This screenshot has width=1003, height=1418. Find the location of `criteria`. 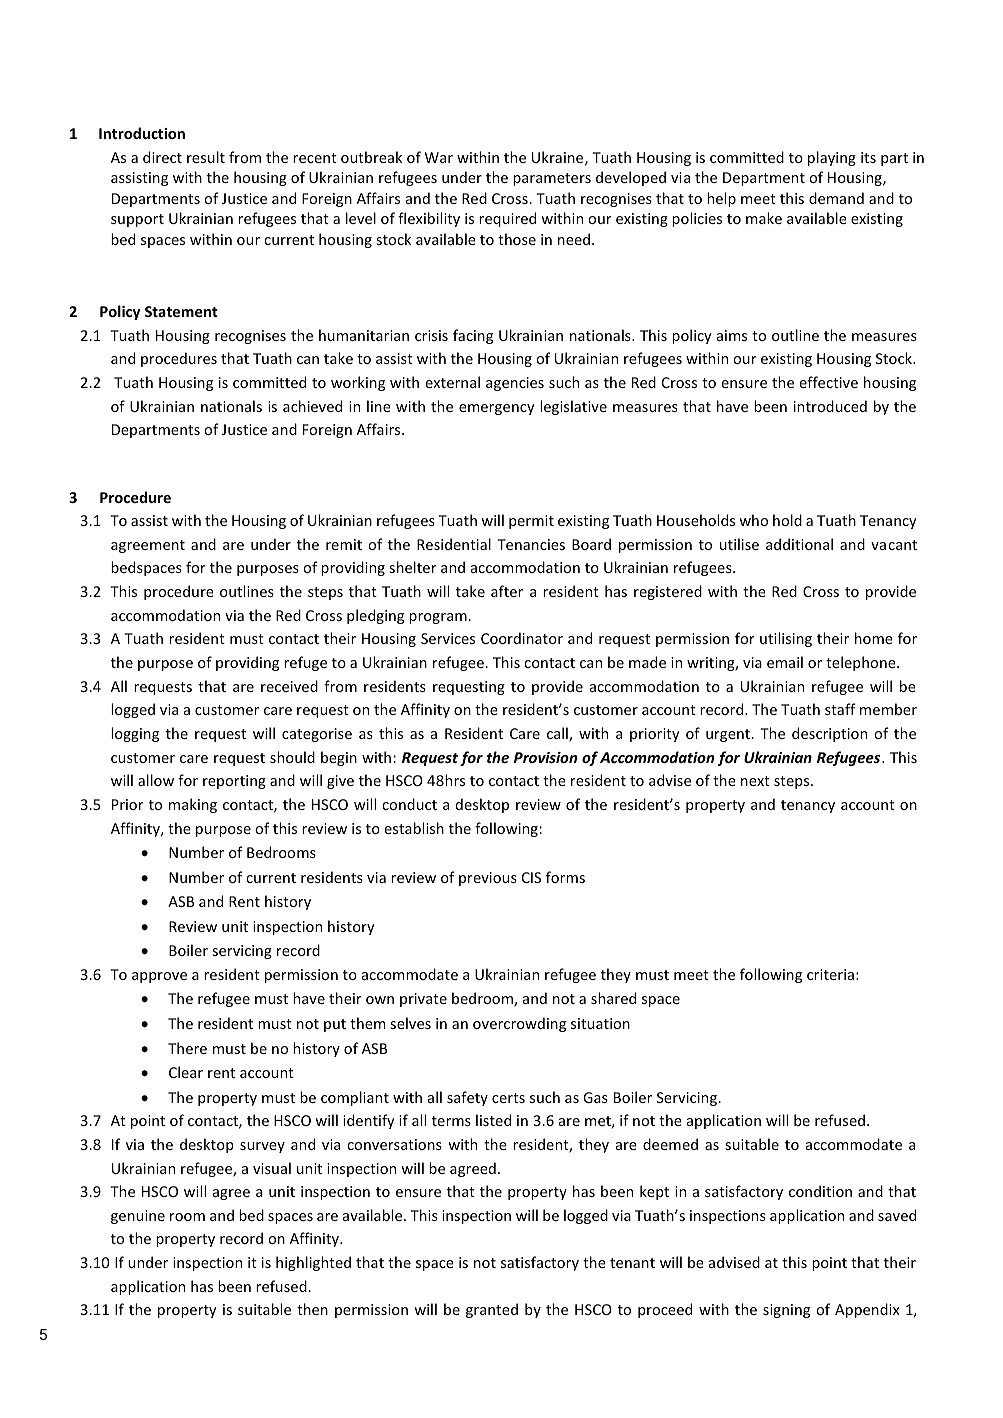

criteria is located at coordinates (830, 974).
